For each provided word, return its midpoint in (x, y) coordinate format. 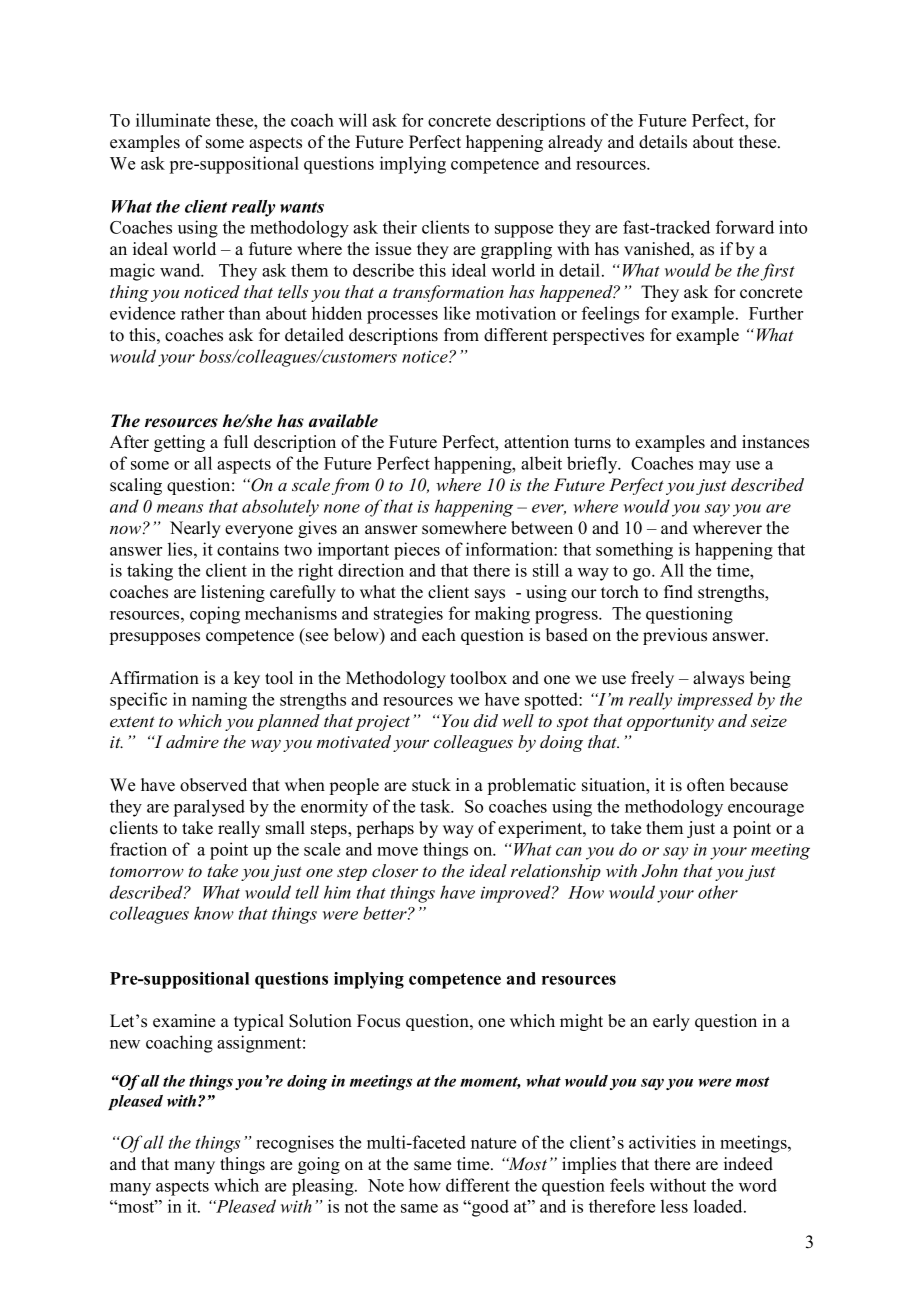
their (400, 227)
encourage (766, 810)
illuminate (173, 120)
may (715, 467)
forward (745, 227)
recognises (295, 1144)
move (397, 851)
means (180, 508)
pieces (417, 551)
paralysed (209, 808)
